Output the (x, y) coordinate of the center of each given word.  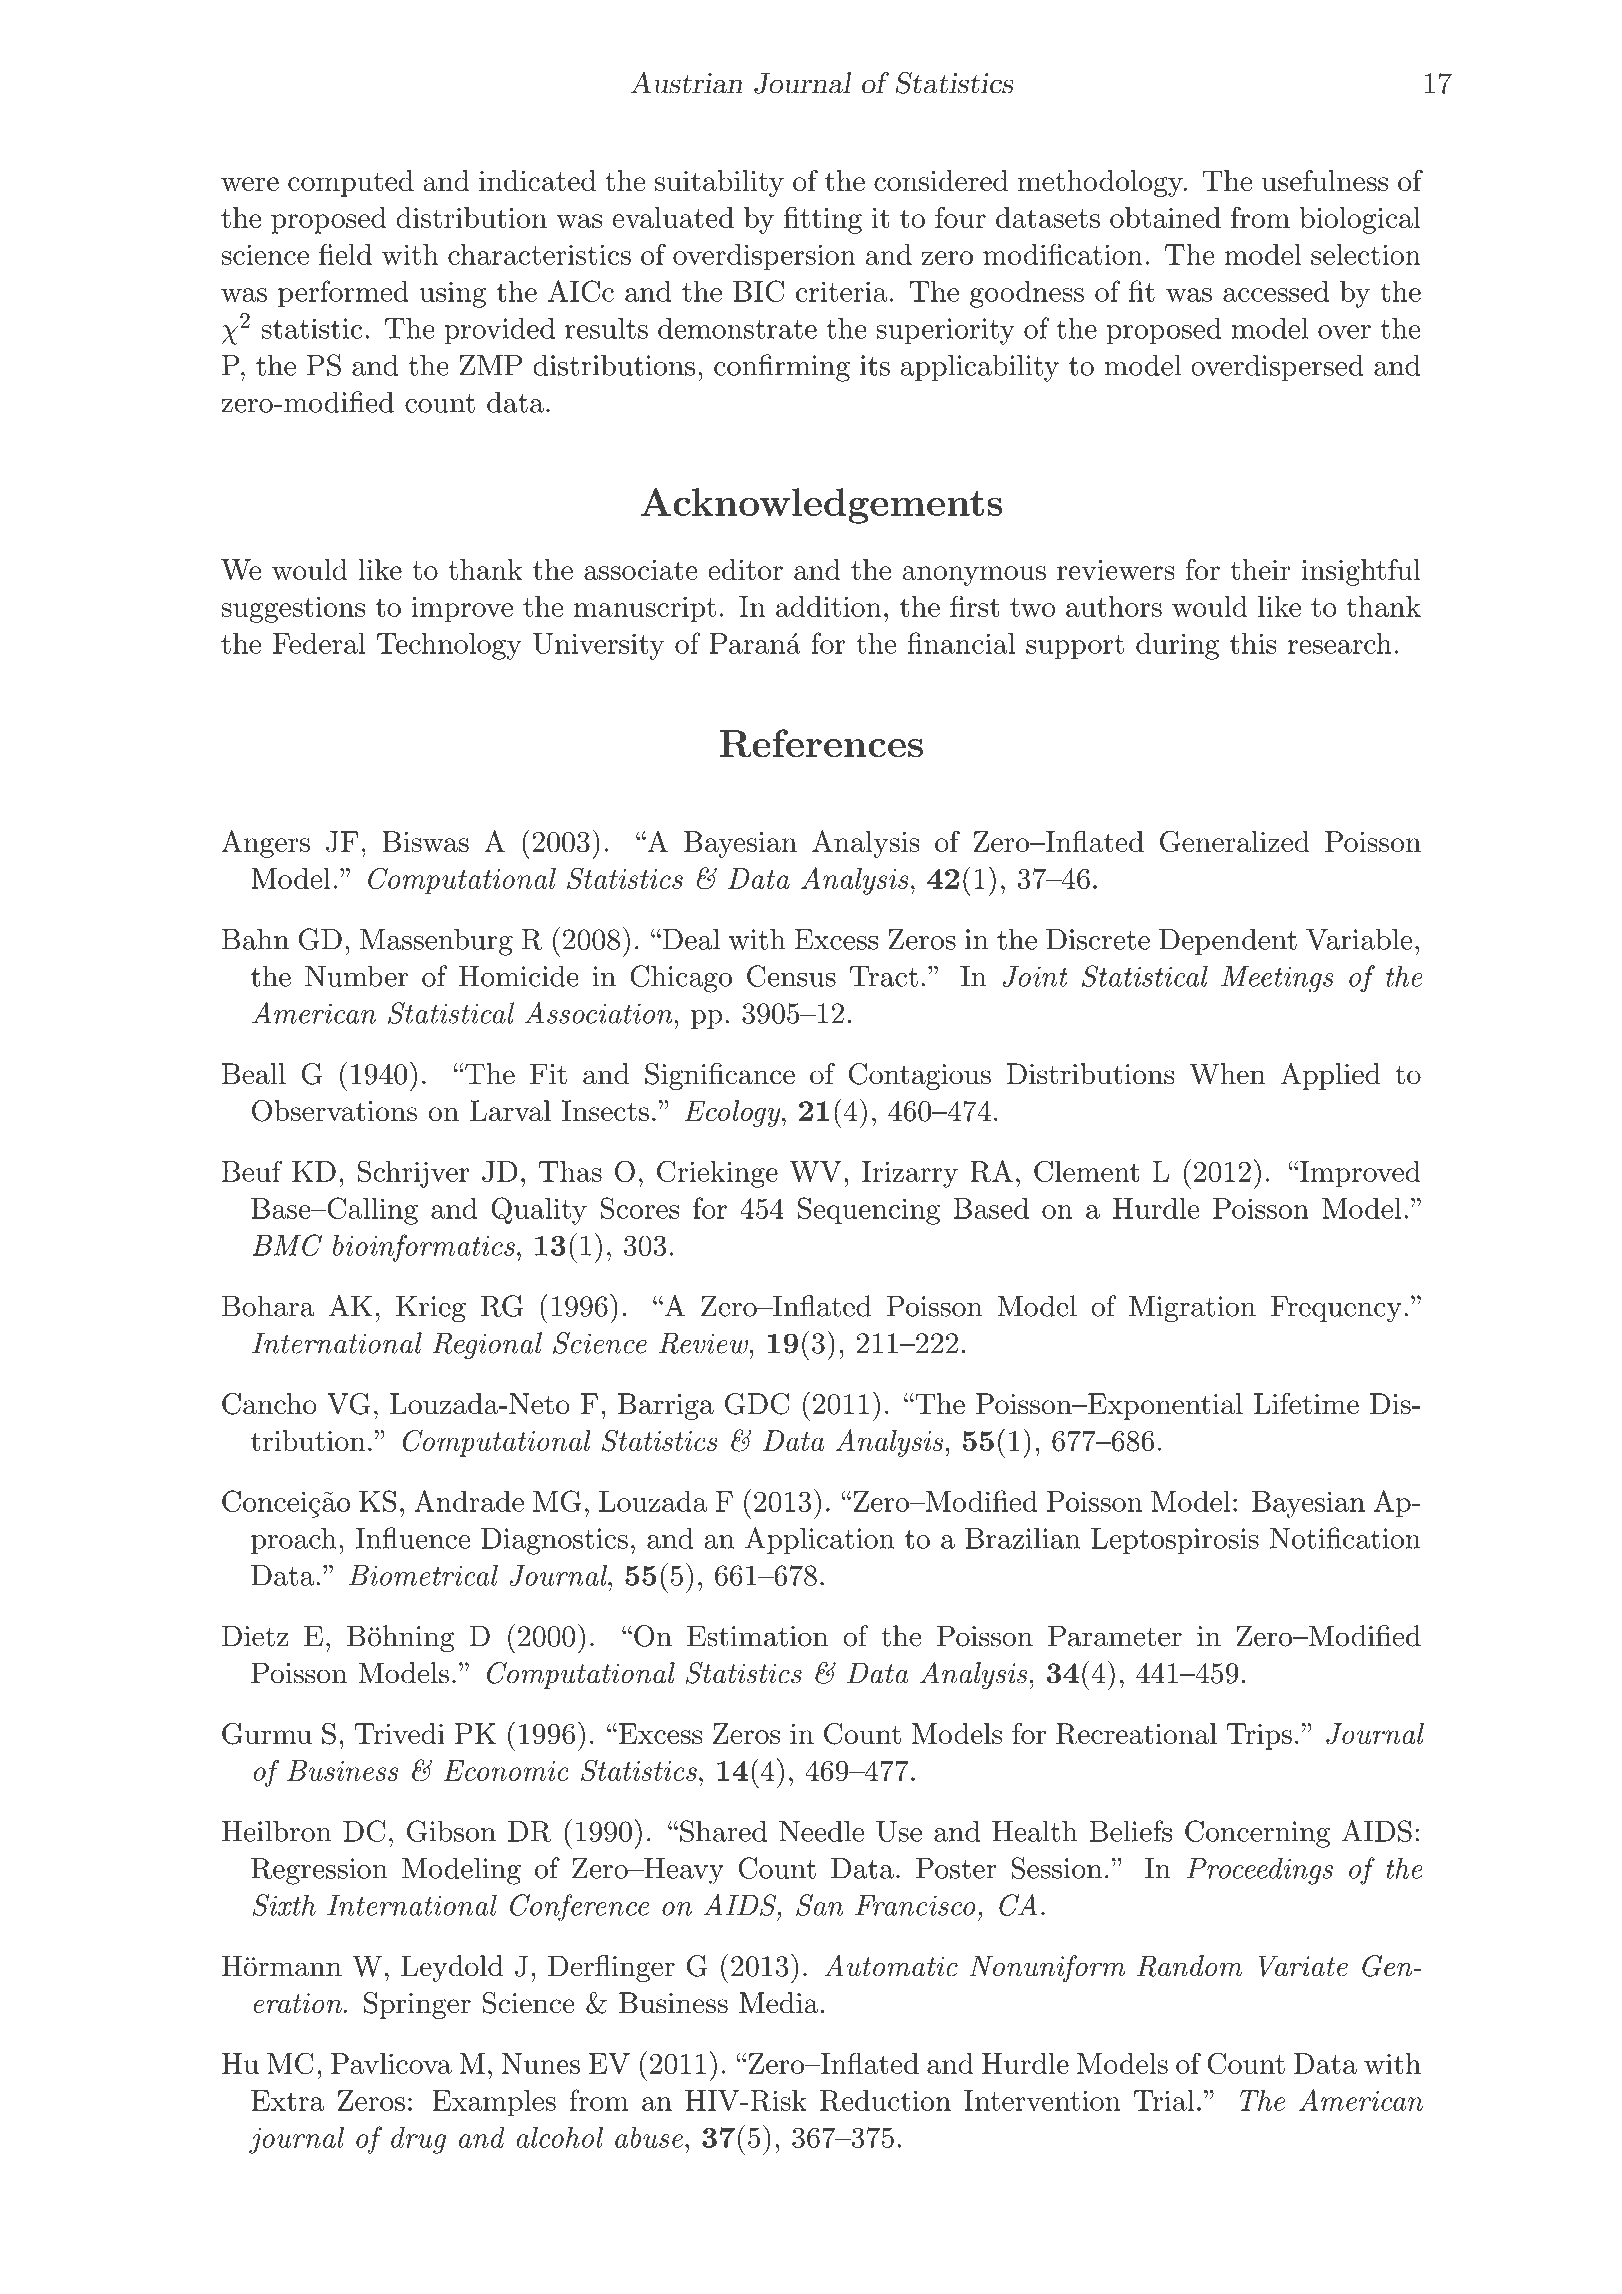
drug (418, 2140)
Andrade (469, 1501)
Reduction (885, 2100)
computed (351, 183)
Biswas (425, 841)
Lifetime (1306, 1403)
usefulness (1325, 180)
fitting (823, 220)
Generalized (1235, 841)
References (821, 743)
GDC (757, 1404)
